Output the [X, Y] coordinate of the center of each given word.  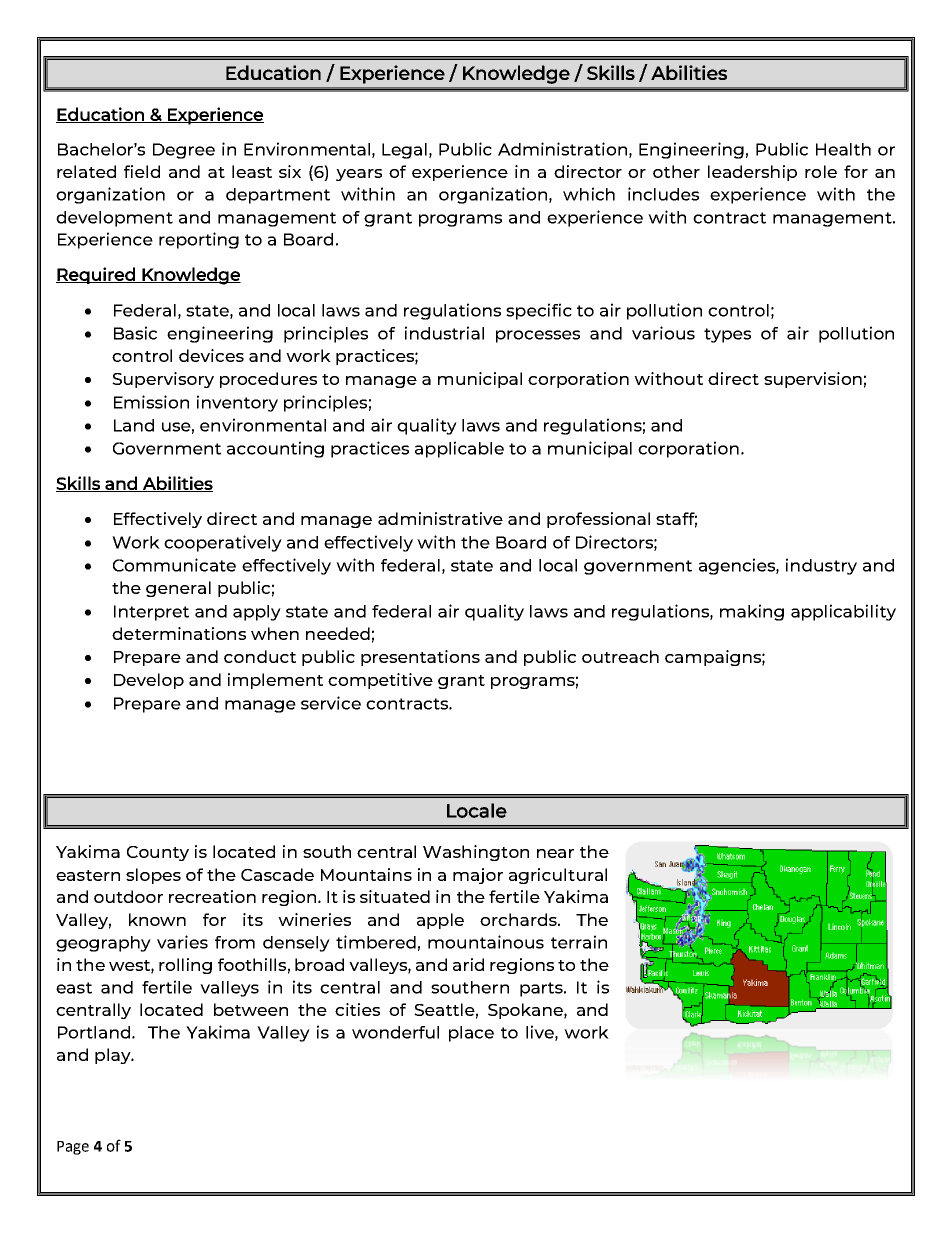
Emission [151, 402]
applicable [459, 449]
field [142, 171]
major [478, 876]
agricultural [558, 876]
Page [73, 1148]
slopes [153, 876]
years [359, 175]
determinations [179, 633]
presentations [420, 658]
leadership [752, 173]
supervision [813, 380]
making [752, 612]
